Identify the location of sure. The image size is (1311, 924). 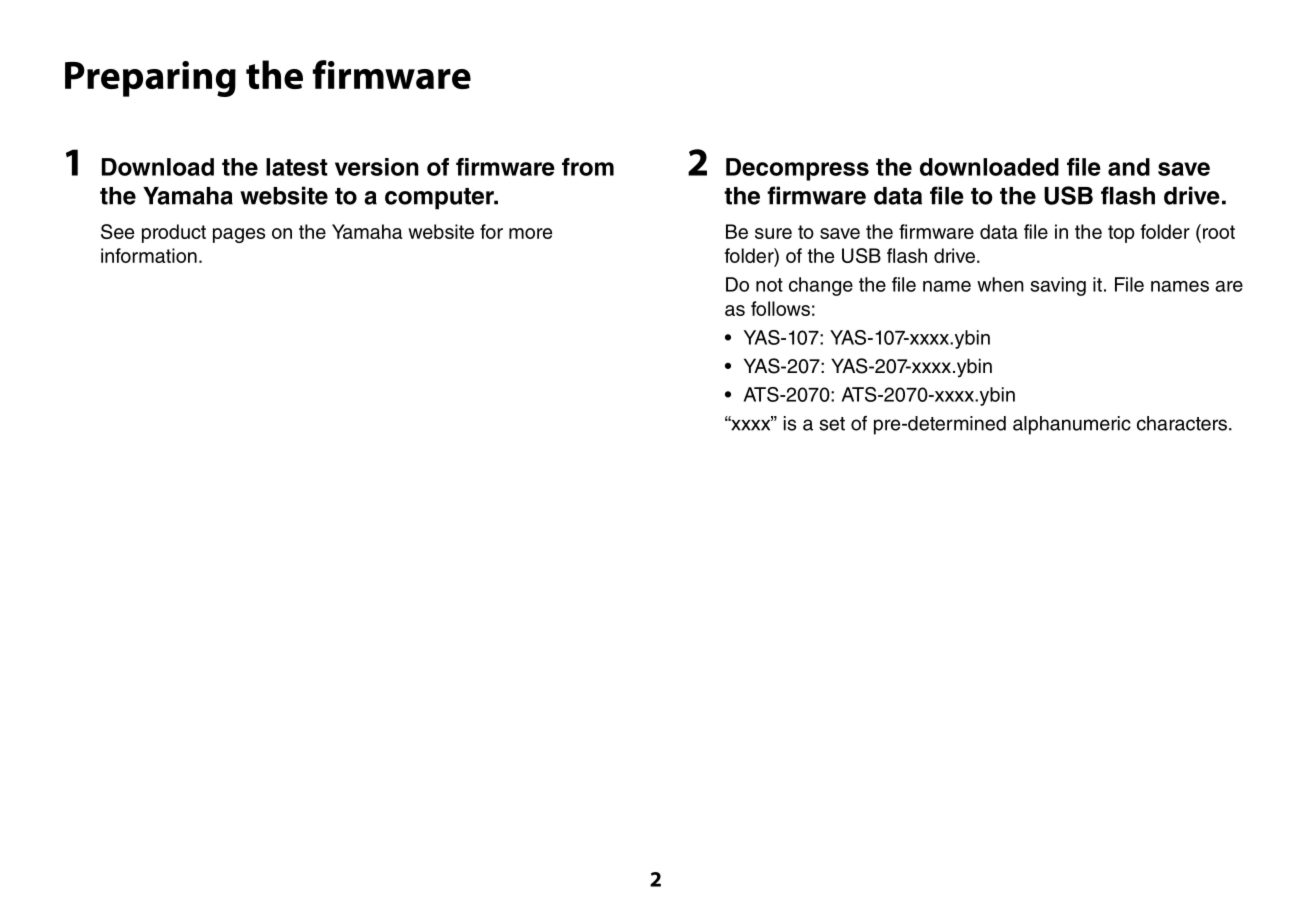
(773, 233).
